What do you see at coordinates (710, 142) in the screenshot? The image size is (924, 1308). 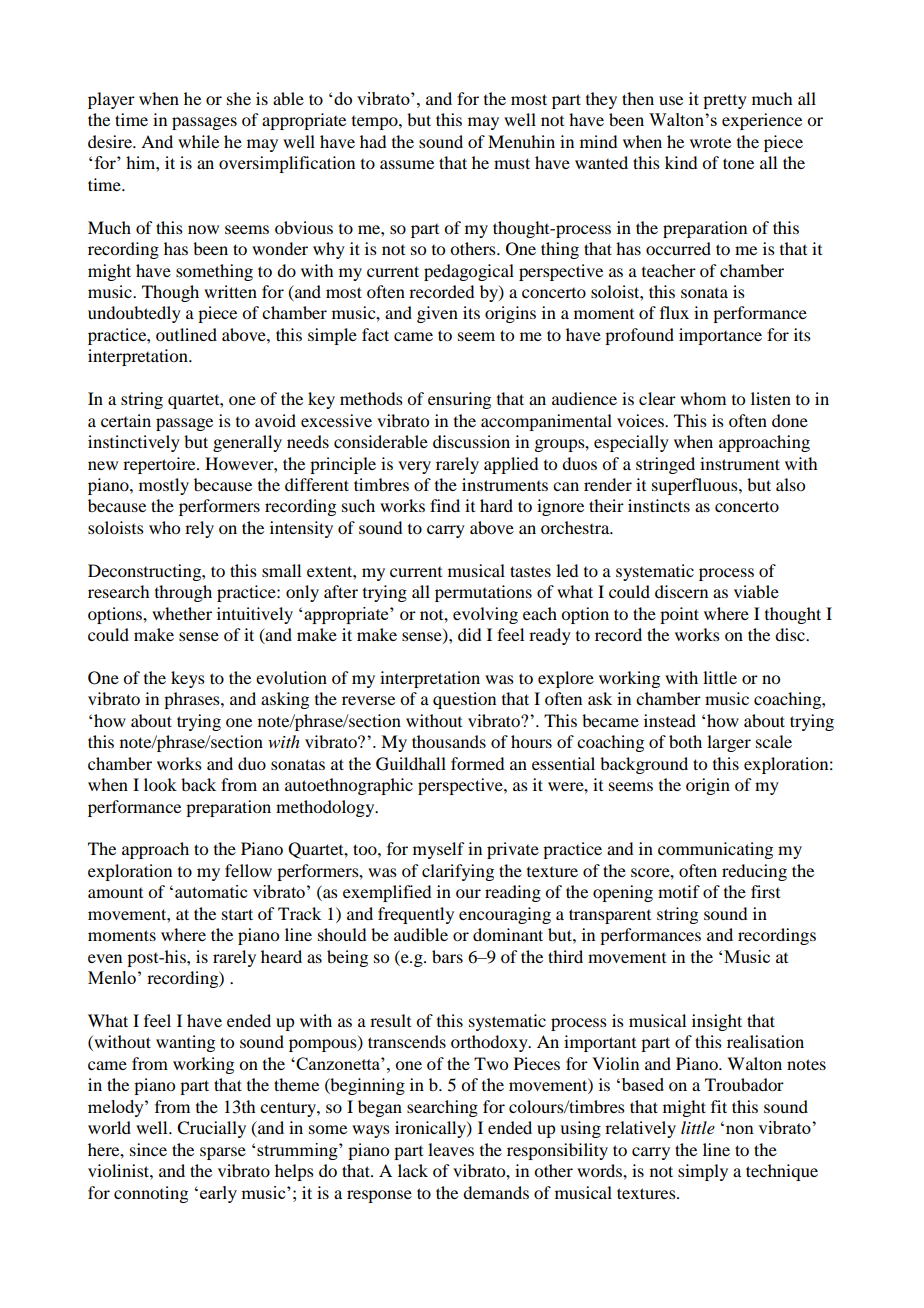 I see `wrote` at bounding box center [710, 142].
